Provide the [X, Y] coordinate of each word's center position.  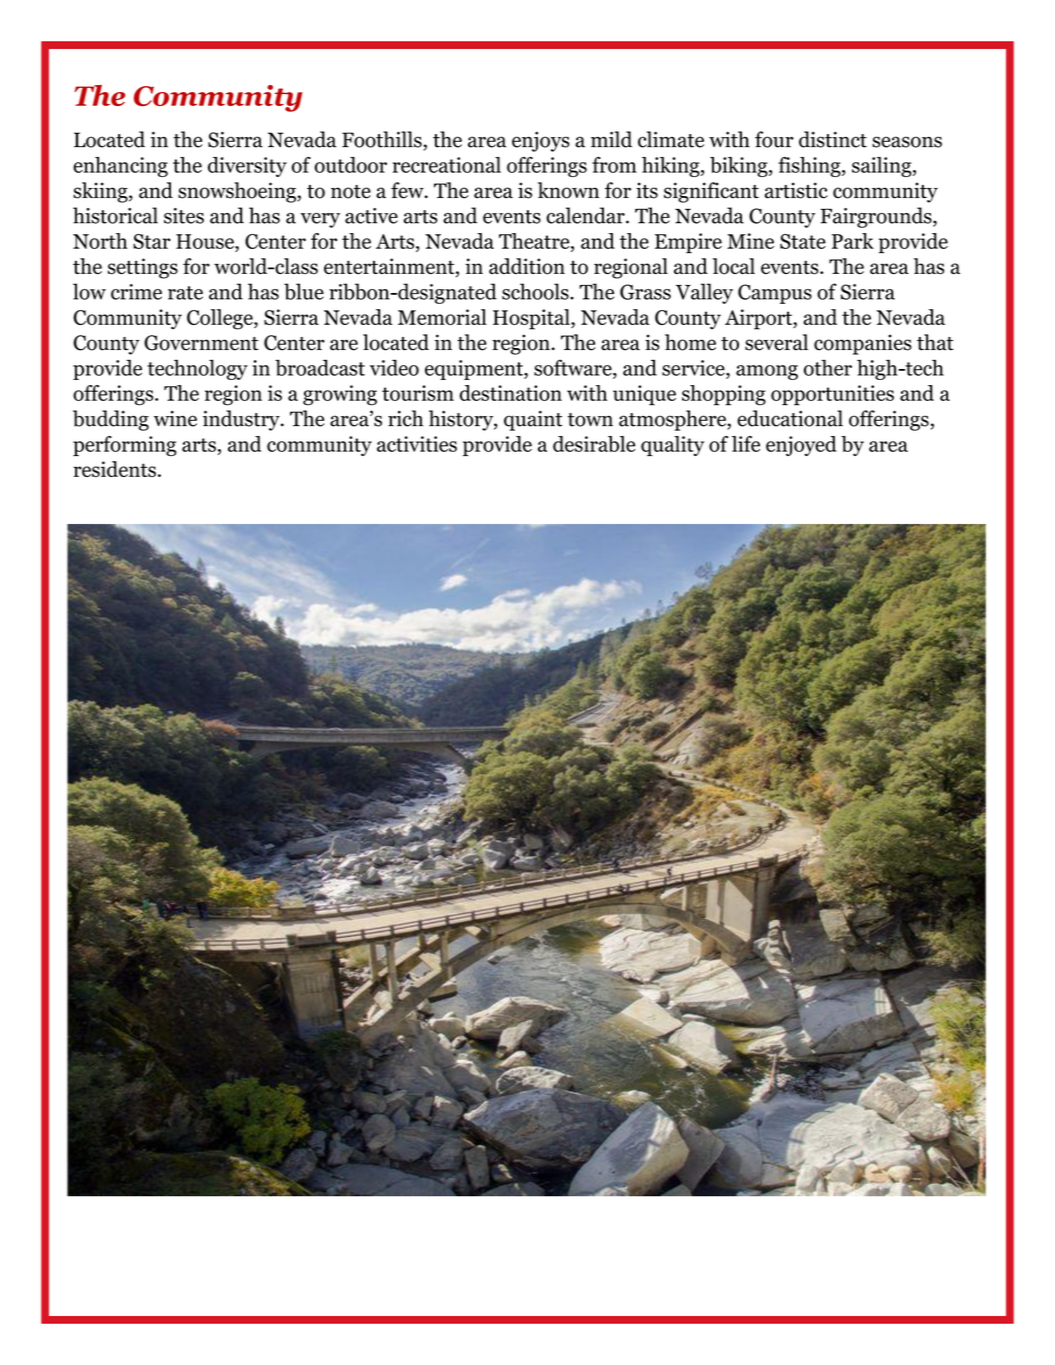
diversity [247, 167]
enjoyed [801, 446]
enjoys [541, 142]
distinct [833, 139]
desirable [594, 444]
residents [114, 469]
